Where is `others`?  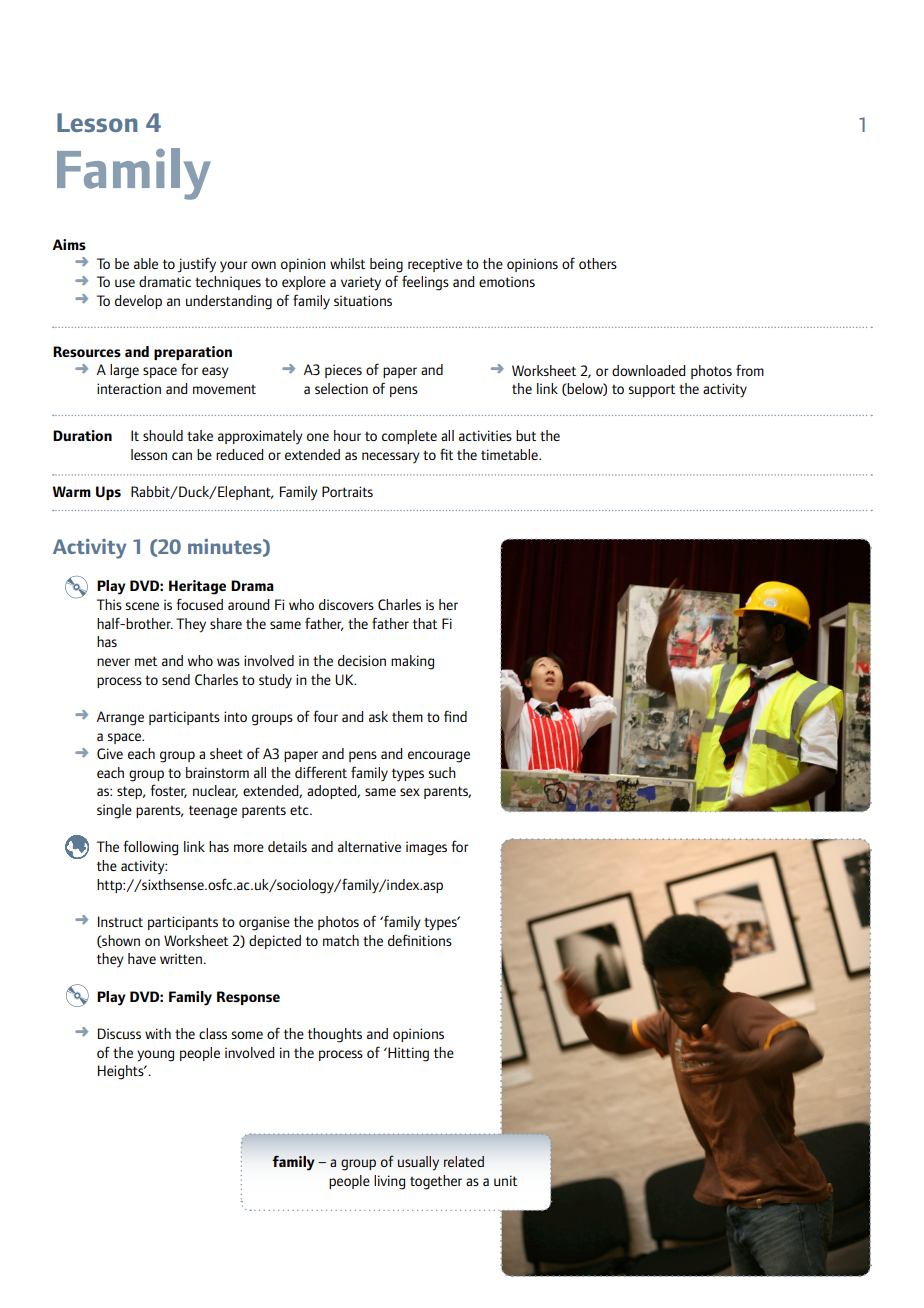 others is located at coordinates (598, 263).
